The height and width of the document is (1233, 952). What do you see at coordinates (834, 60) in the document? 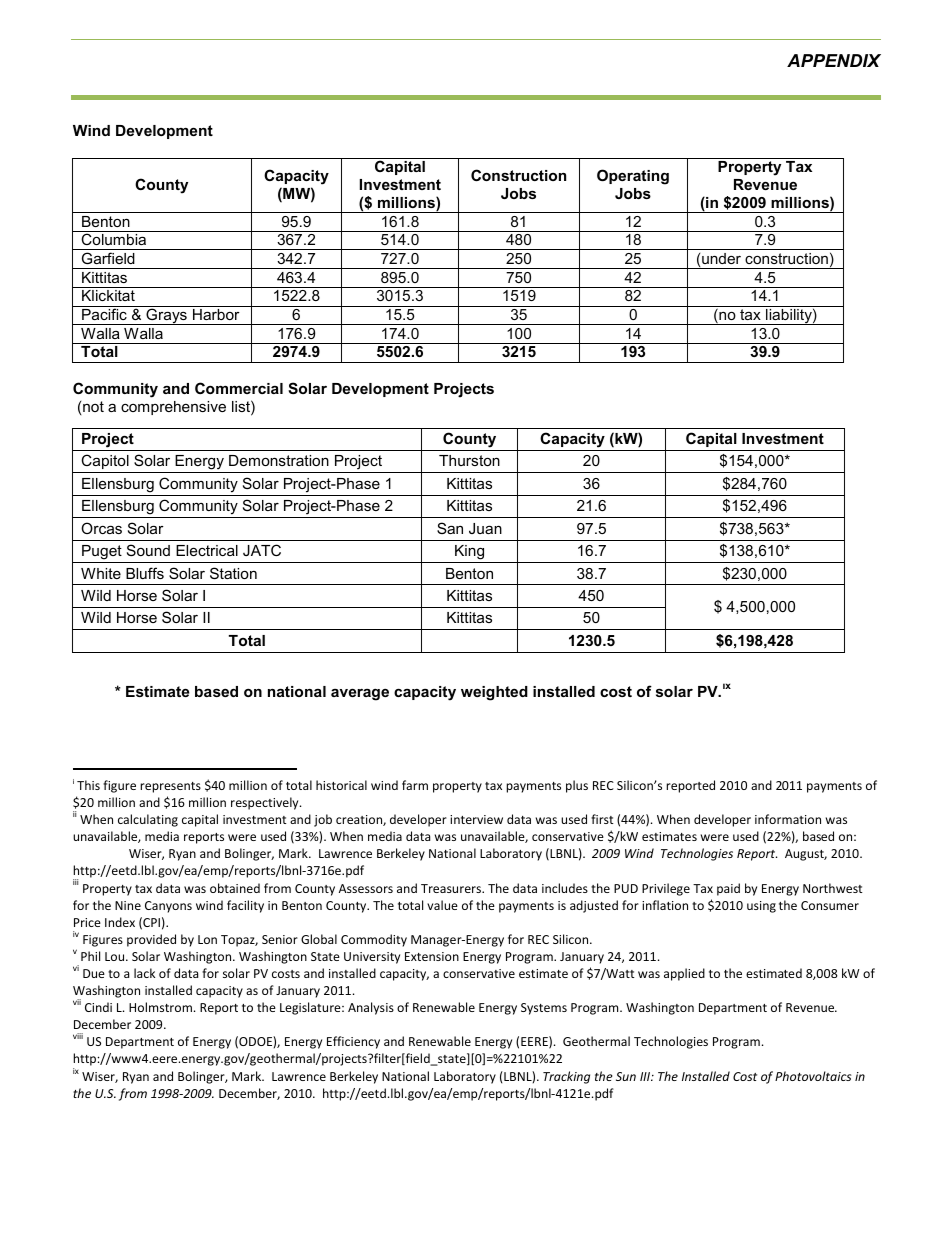
I see `APPENDIX` at bounding box center [834, 60].
